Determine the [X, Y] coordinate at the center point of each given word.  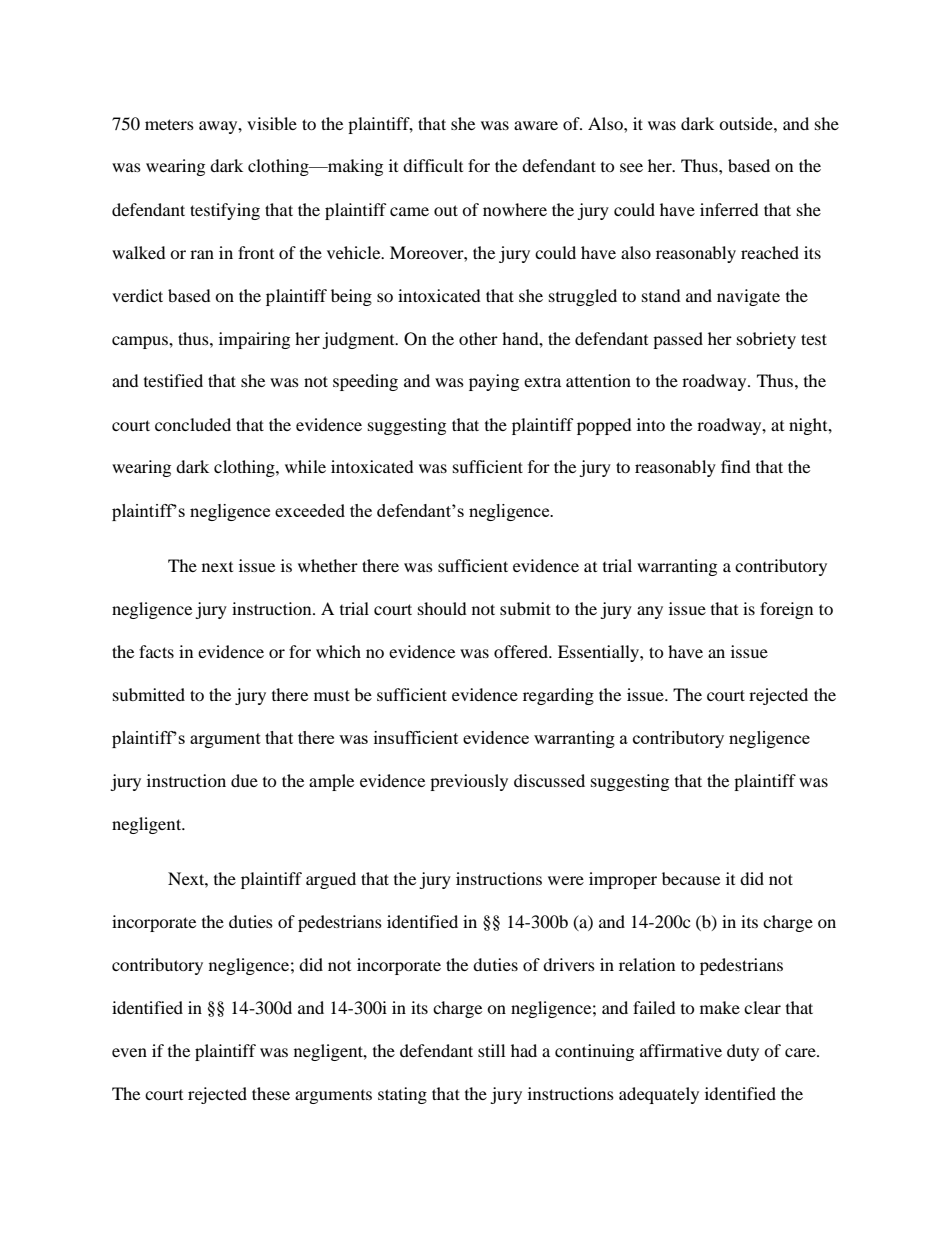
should [442, 608]
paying [494, 382]
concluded [193, 424]
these [271, 1093]
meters [169, 124]
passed [678, 340]
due [244, 780]
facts [156, 651]
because [691, 878]
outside [747, 123]
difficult [433, 165]
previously [469, 782]
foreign [786, 610]
